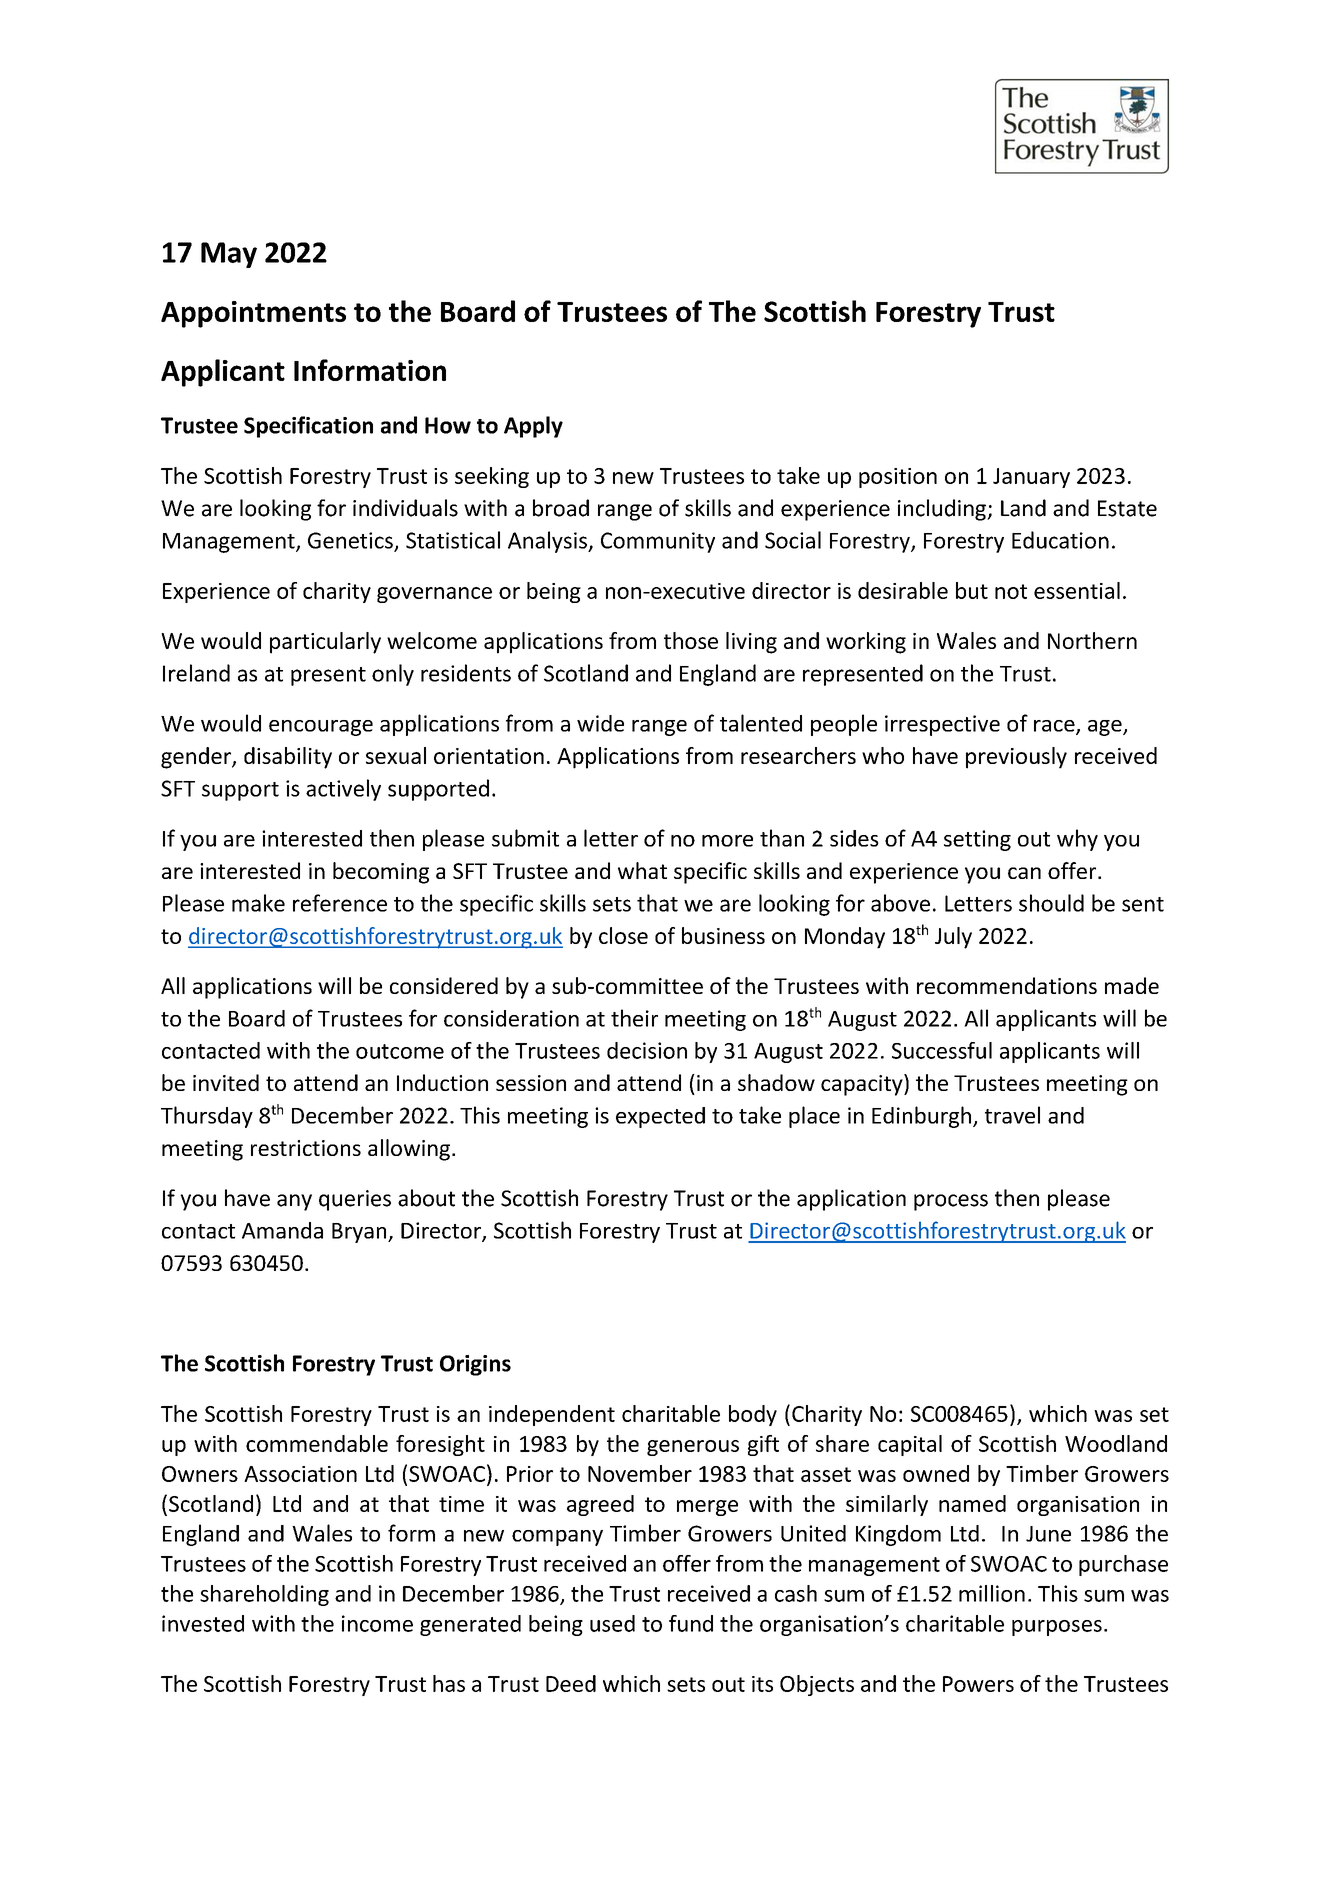 This image has width=1330, height=1881. What do you see at coordinates (253, 314) in the image?
I see `Appointments` at bounding box center [253, 314].
